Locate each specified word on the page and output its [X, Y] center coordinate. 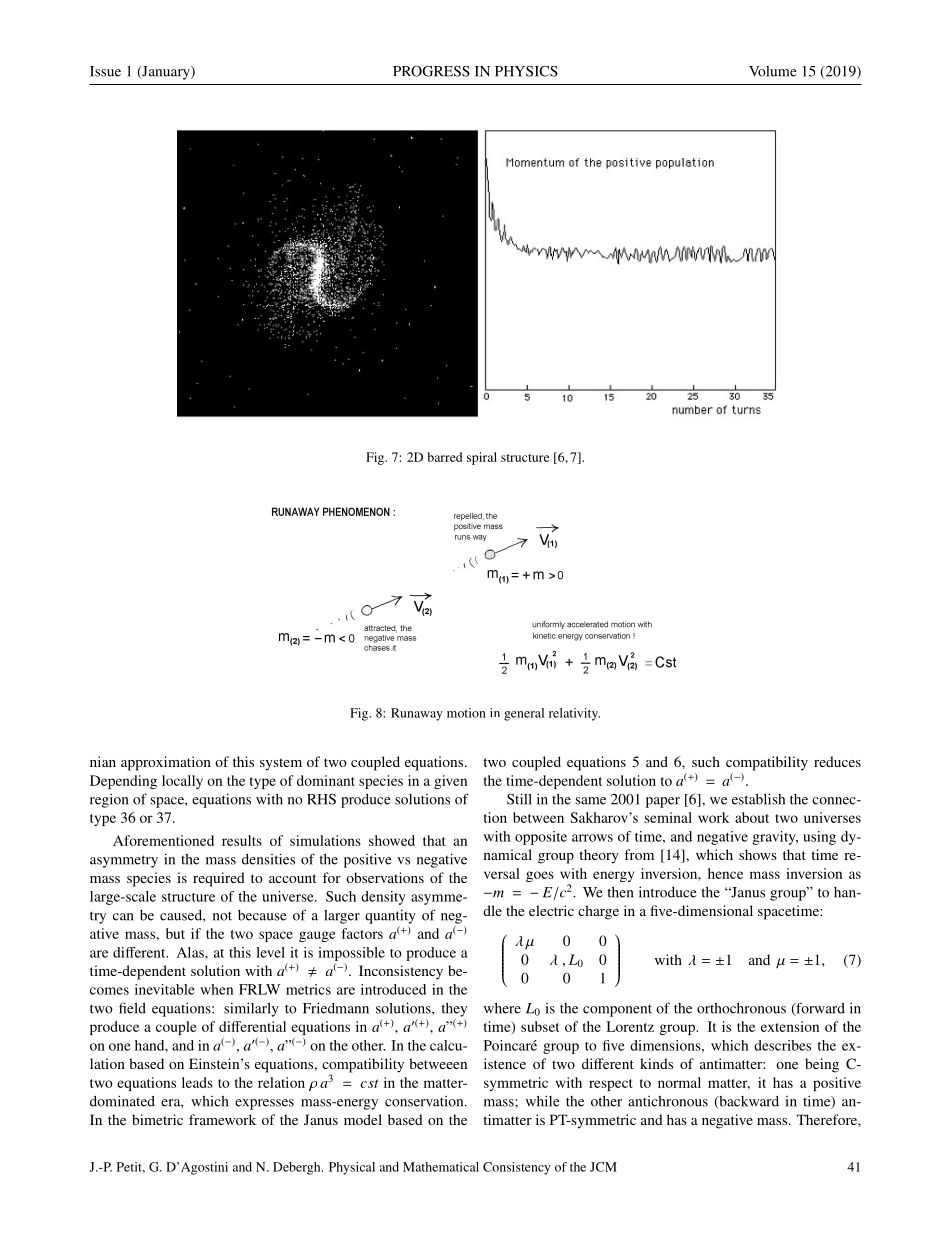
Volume [773, 71]
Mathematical [441, 1167]
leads [197, 1082]
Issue [105, 71]
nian [103, 761]
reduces [837, 761]
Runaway [417, 714]
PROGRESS [431, 71]
